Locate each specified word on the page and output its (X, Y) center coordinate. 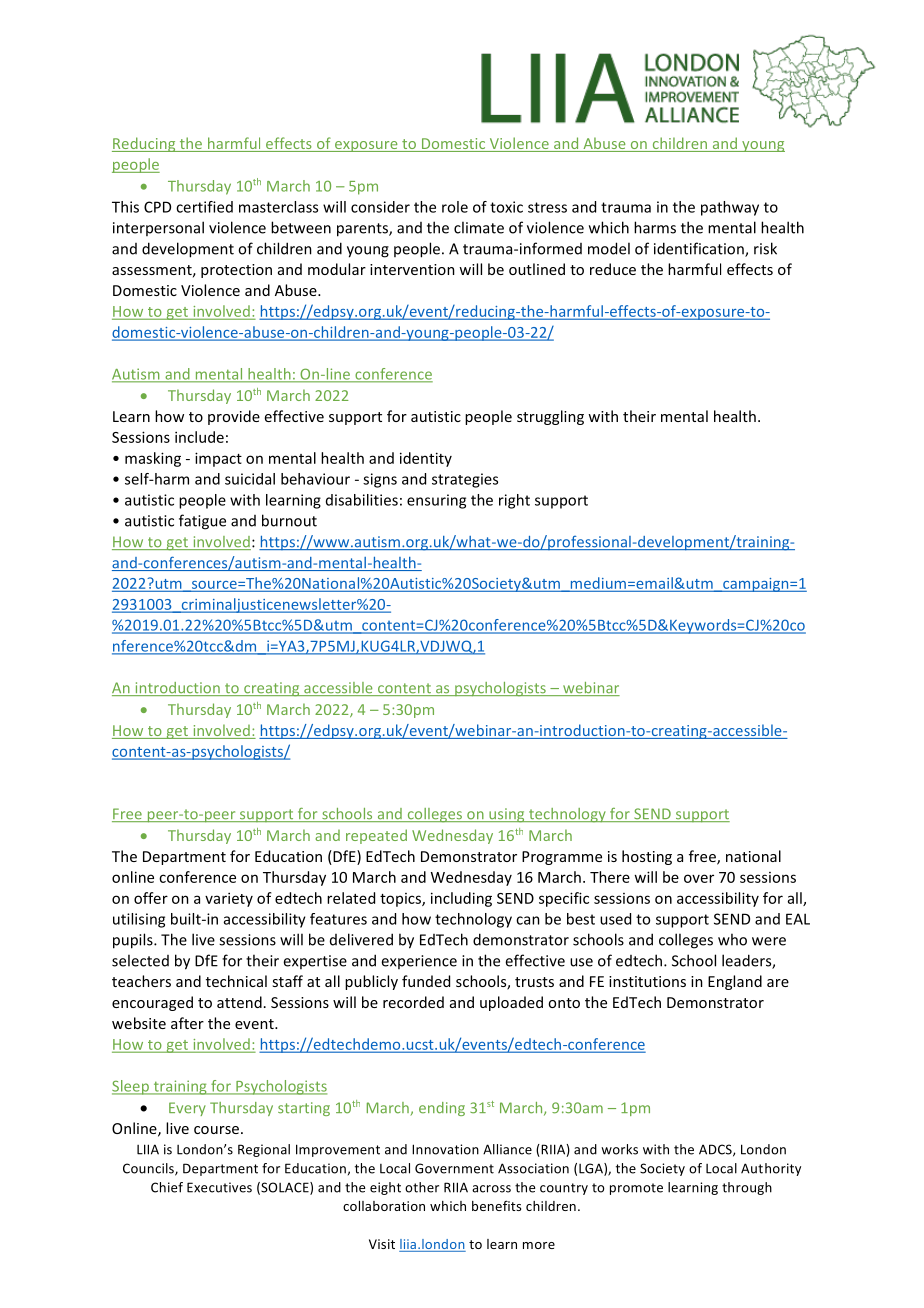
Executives (219, 1187)
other (422, 1187)
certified (204, 207)
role (455, 207)
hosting (647, 857)
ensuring (436, 501)
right (514, 501)
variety (229, 899)
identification (700, 249)
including (461, 899)
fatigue (202, 522)
